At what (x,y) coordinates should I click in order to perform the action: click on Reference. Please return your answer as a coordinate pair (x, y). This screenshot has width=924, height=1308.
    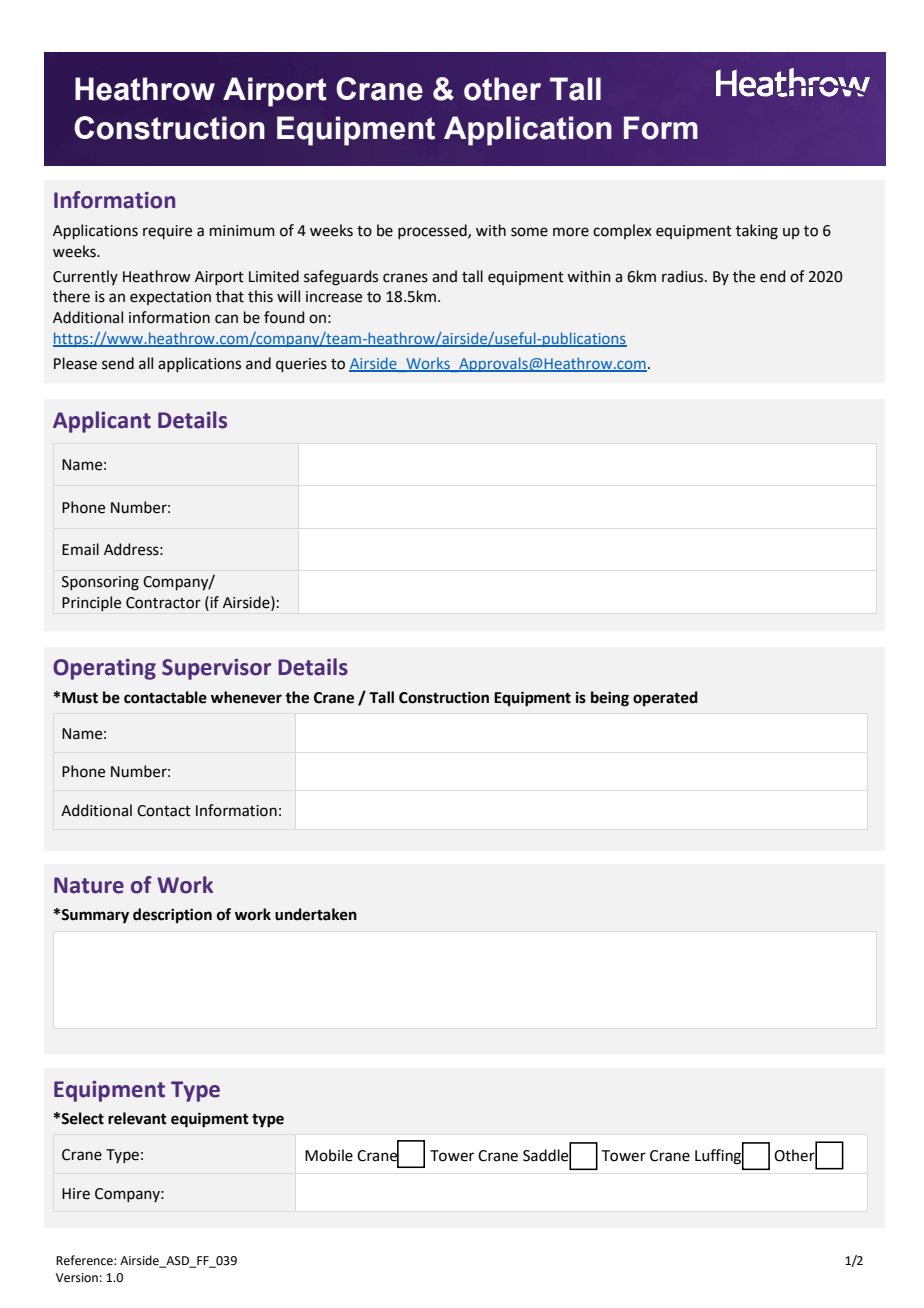
    Looking at the image, I should click on (85, 1260).
